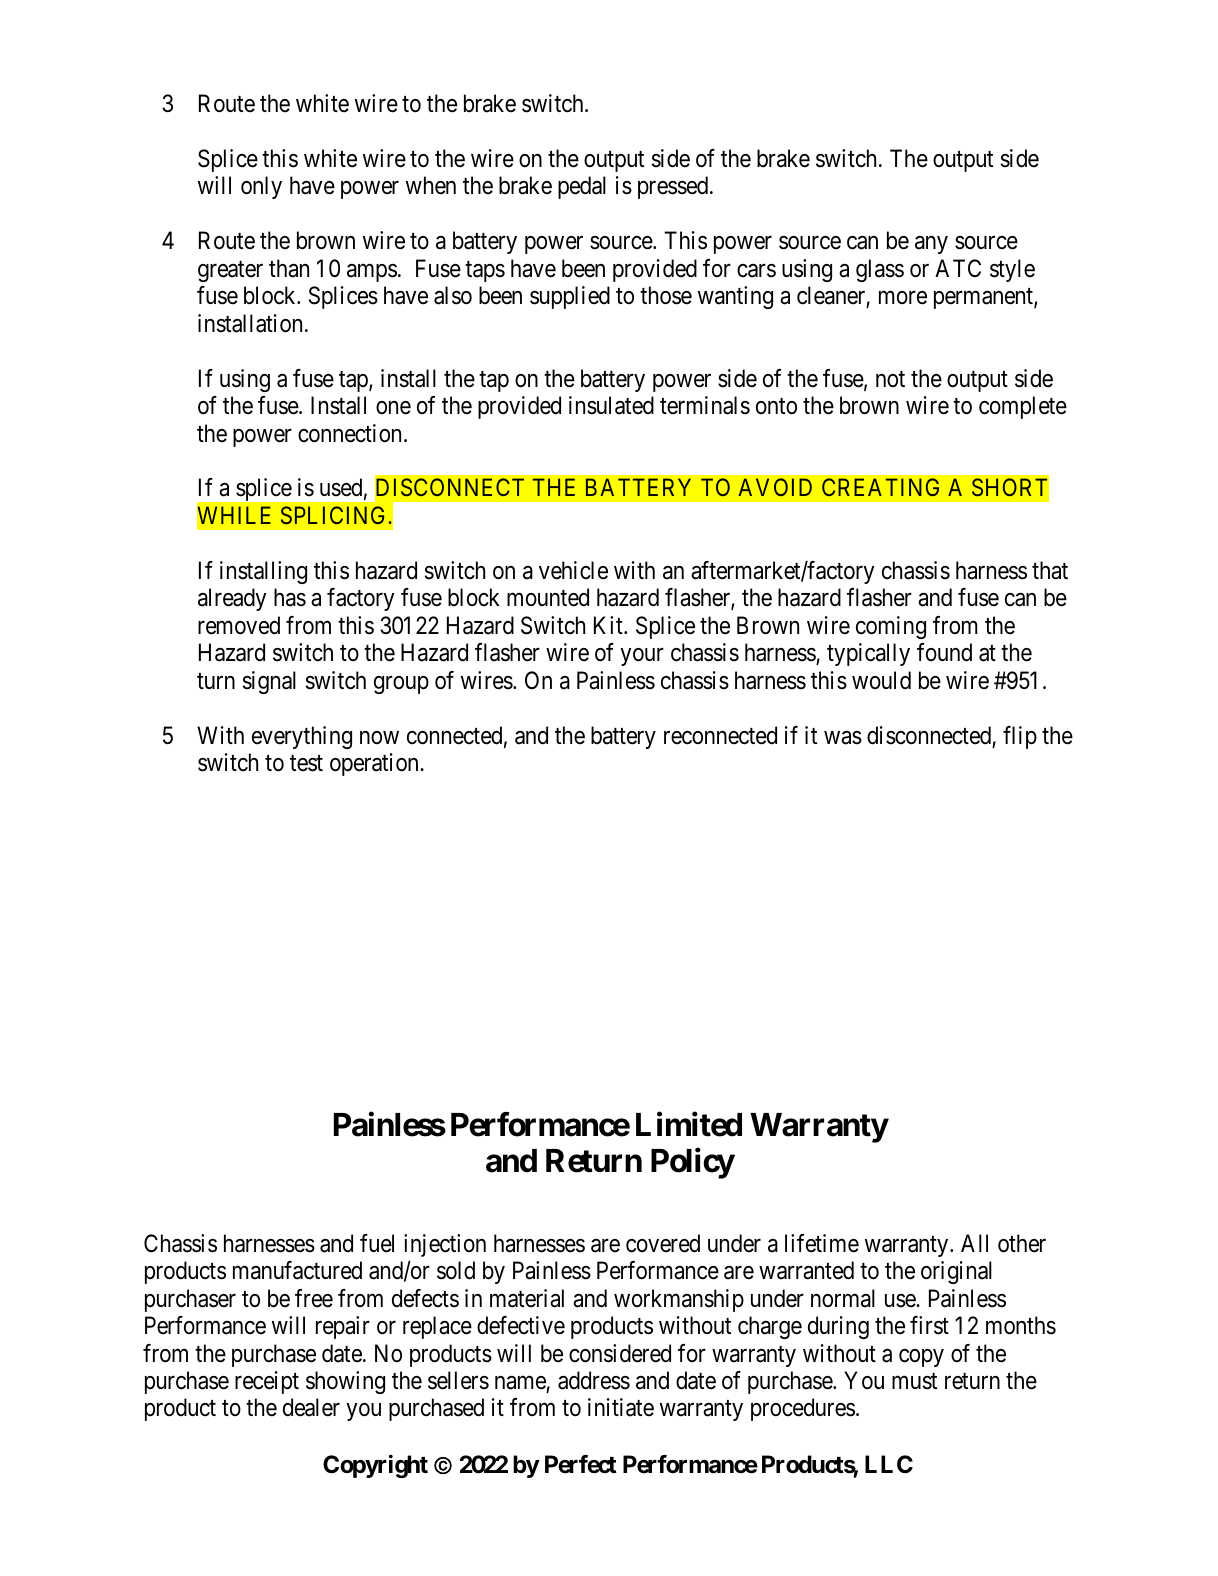  What do you see at coordinates (621, 1407) in the image?
I see `initiate` at bounding box center [621, 1407].
